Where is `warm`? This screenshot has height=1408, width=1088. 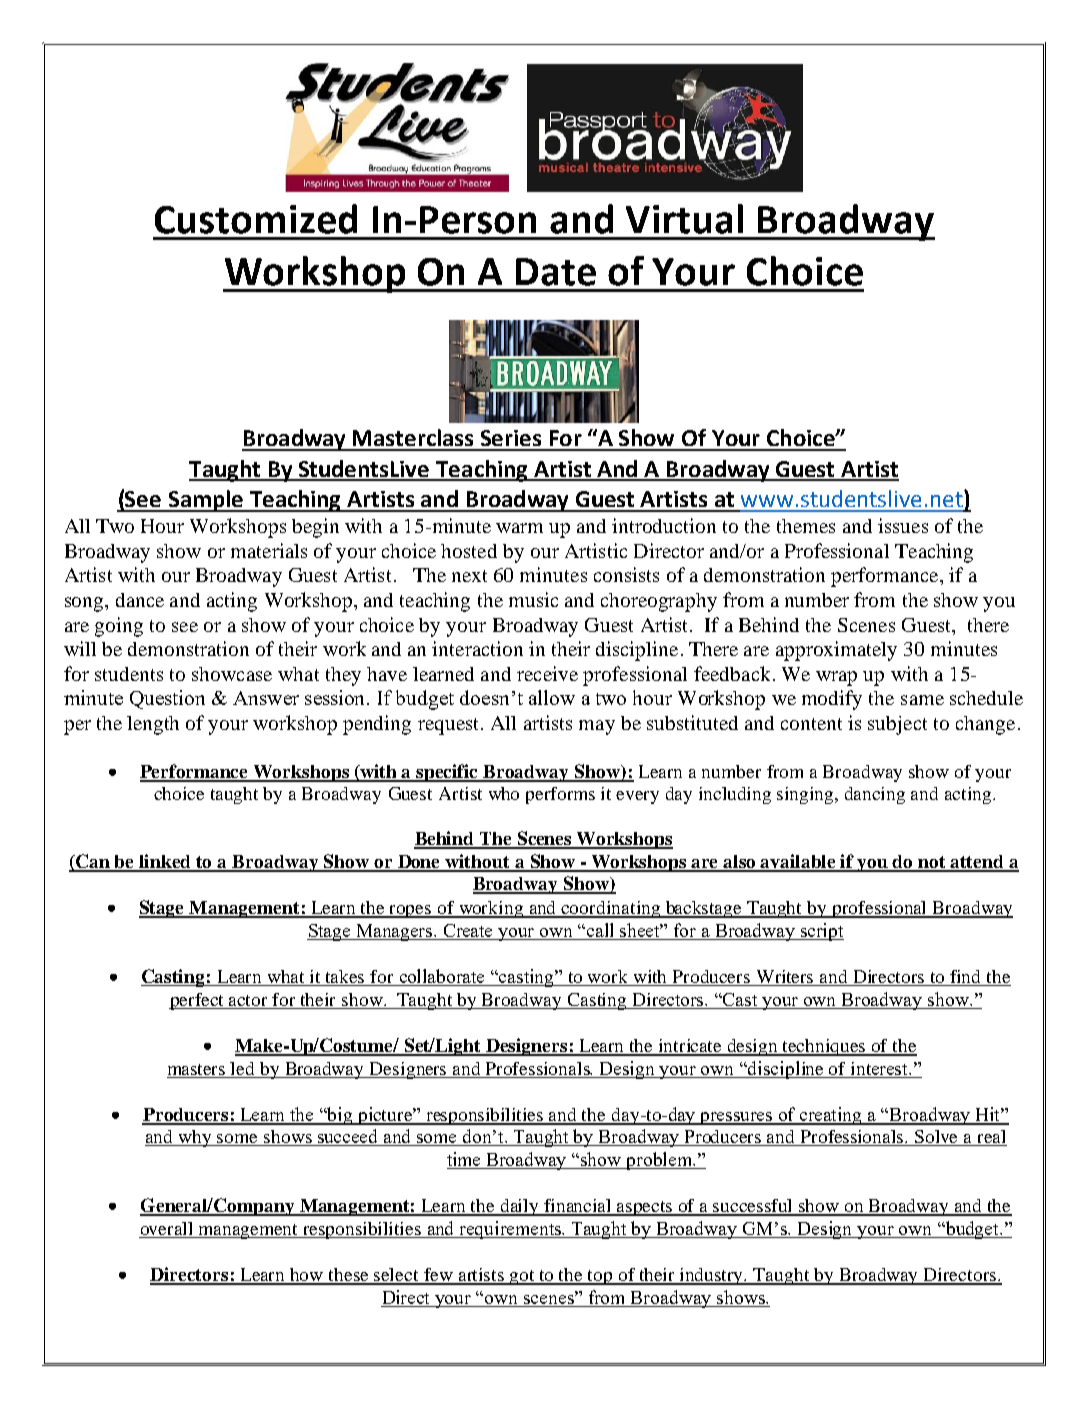
warm is located at coordinates (519, 528).
